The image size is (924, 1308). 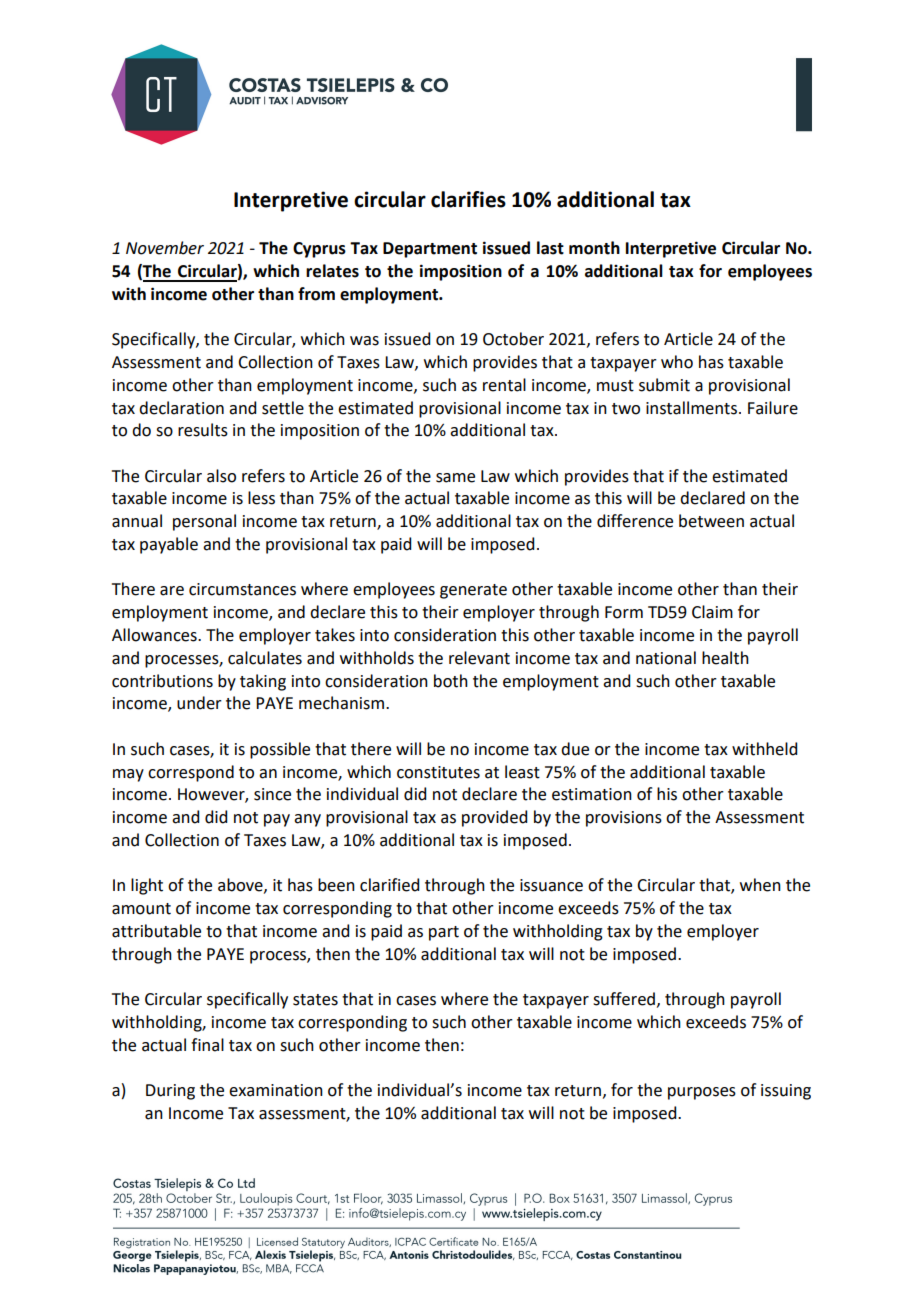 I want to click on states, so click(x=315, y=1000).
